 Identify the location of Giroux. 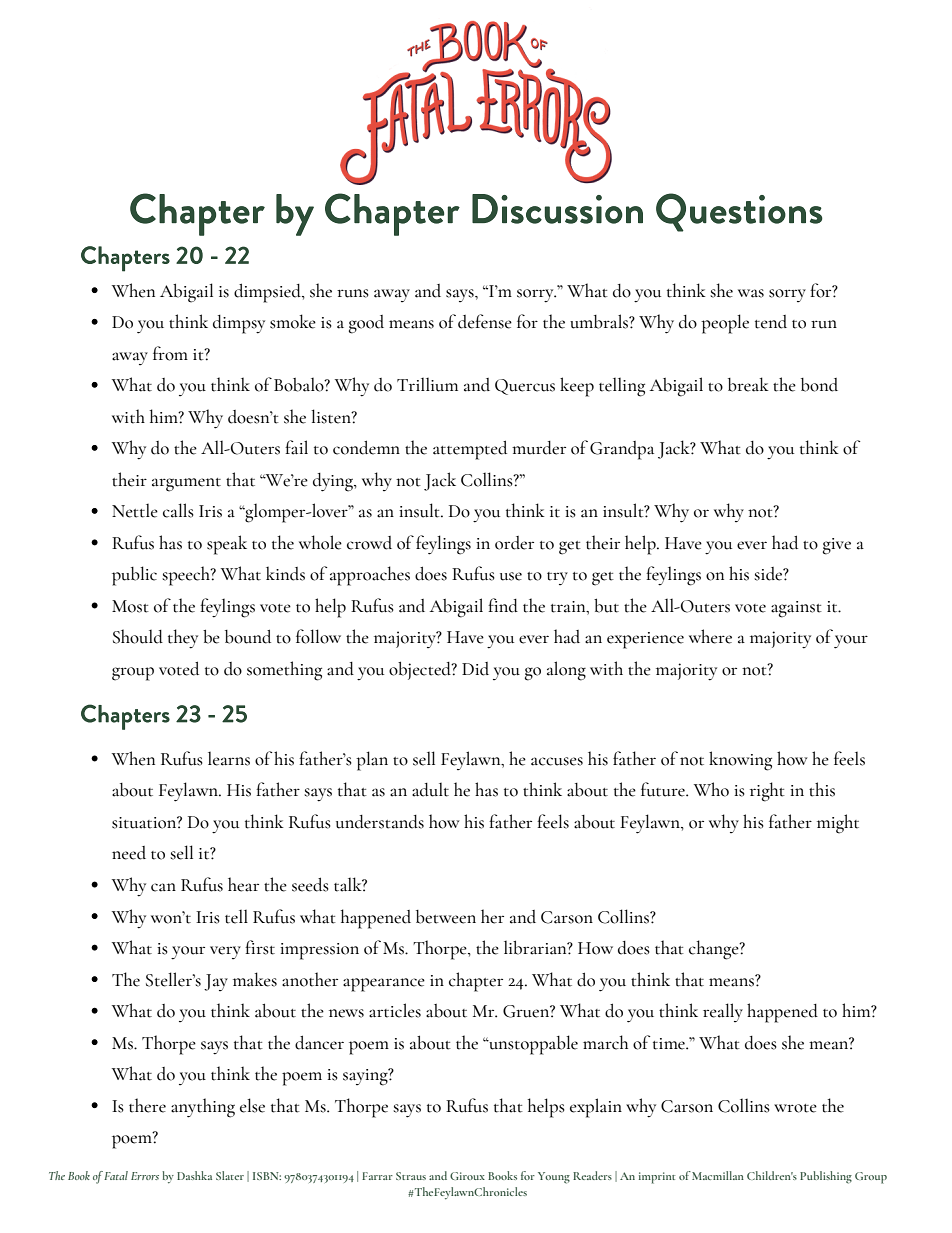
(467, 1176).
